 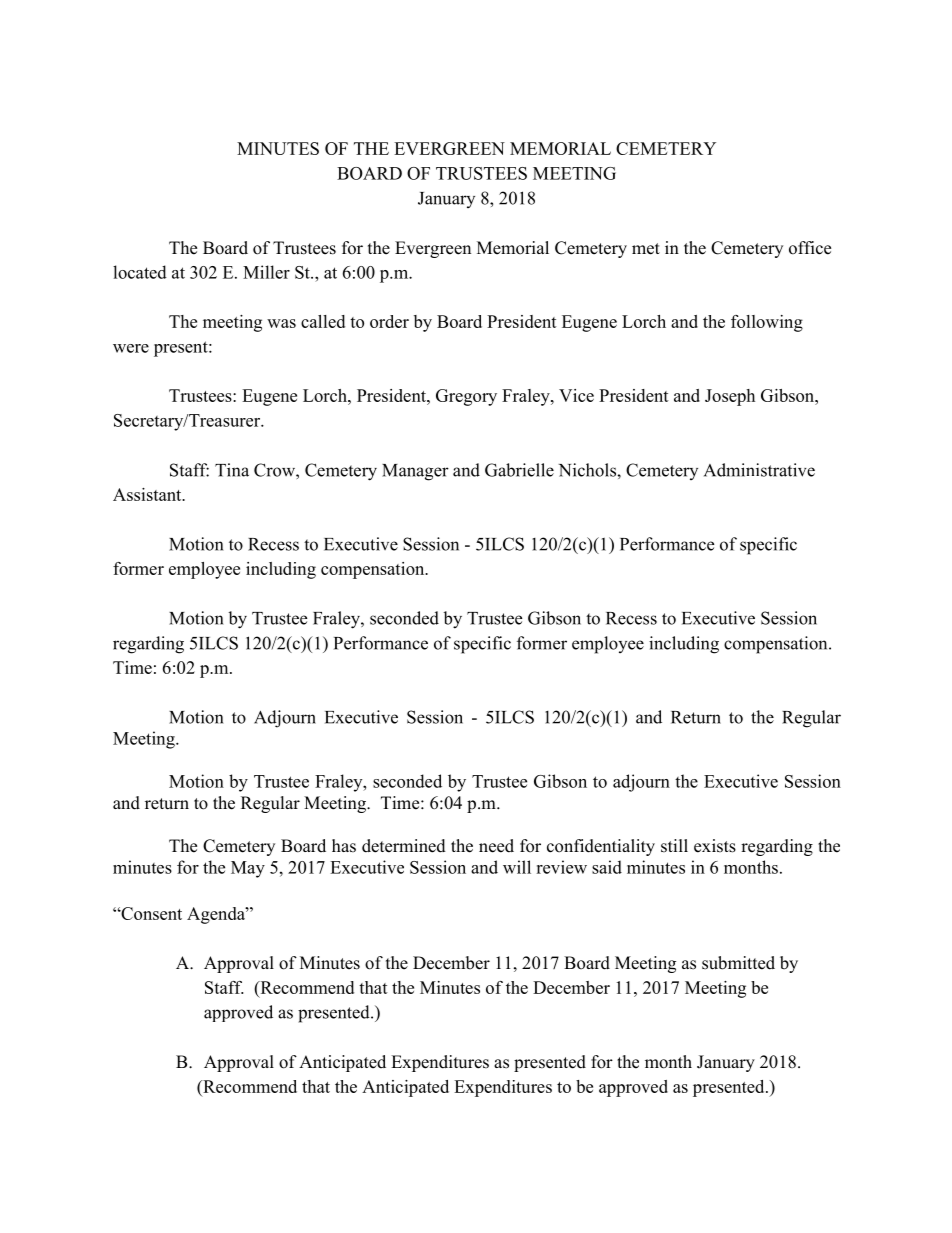 What do you see at coordinates (248, 869) in the page?
I see `May` at bounding box center [248, 869].
